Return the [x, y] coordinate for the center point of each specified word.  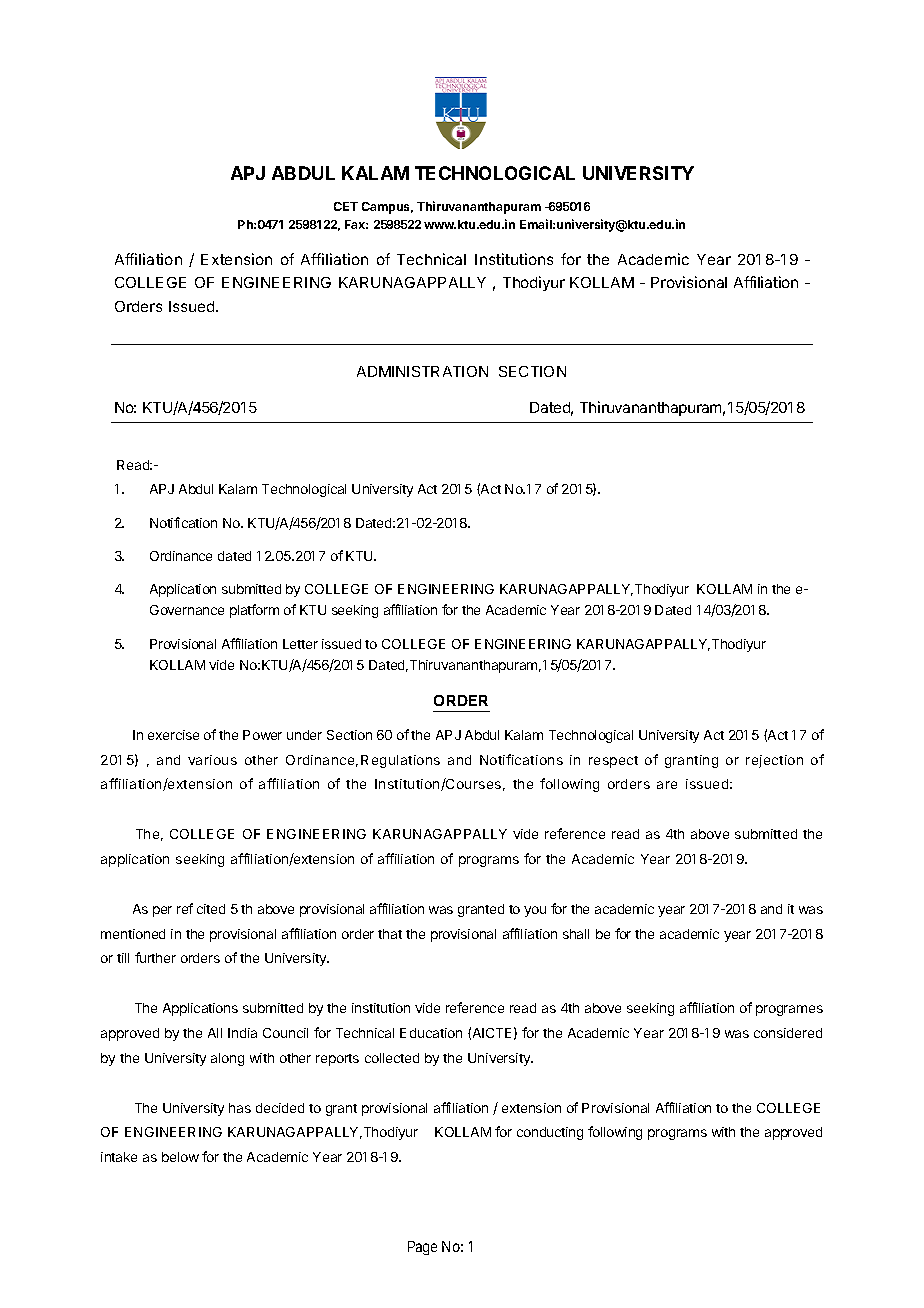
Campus [387, 208]
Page [422, 1248]
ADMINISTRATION [422, 371]
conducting [550, 1133]
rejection [774, 761]
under [304, 735]
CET [346, 206]
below [180, 1157]
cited [211, 909]
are [667, 785]
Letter [300, 644]
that [390, 934]
